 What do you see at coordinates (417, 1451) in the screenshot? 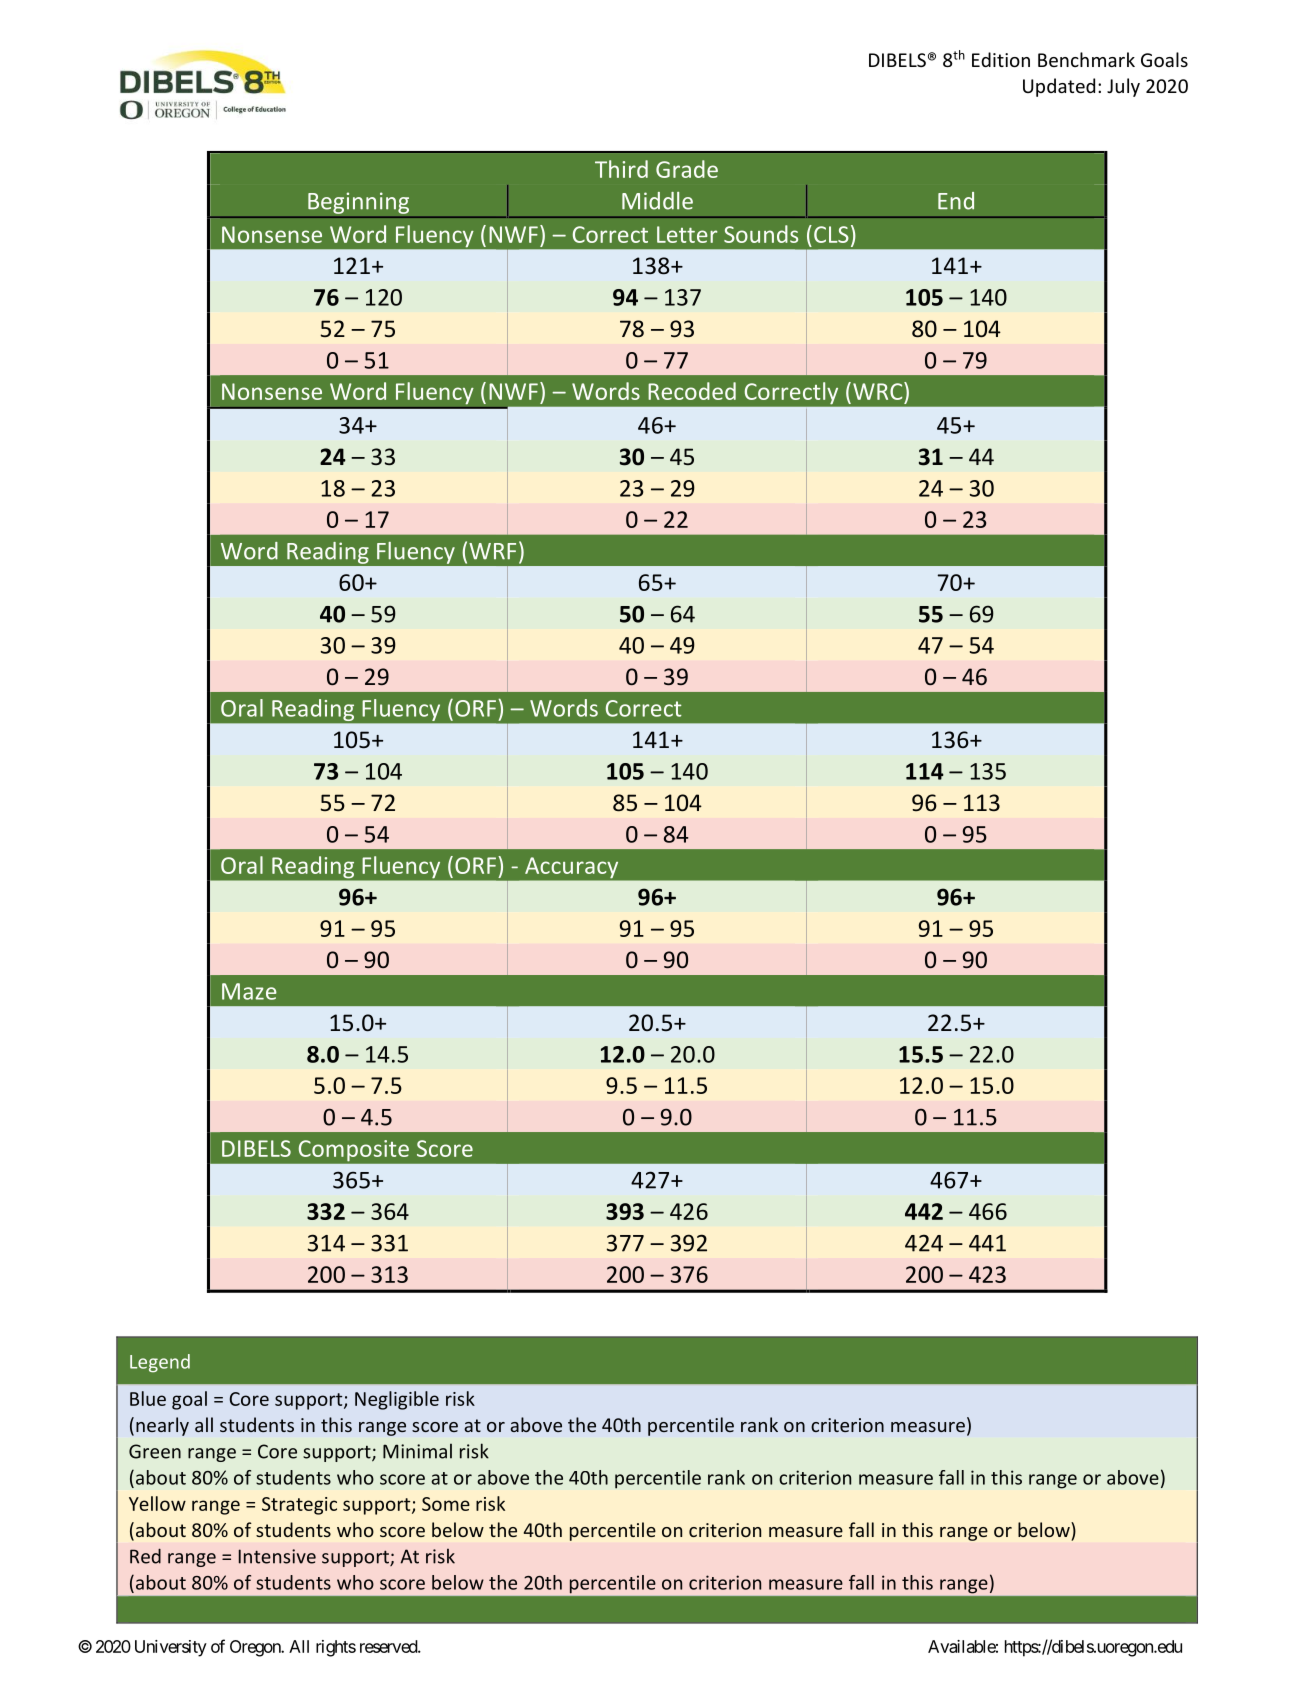
I see `Minimal` at bounding box center [417, 1451].
